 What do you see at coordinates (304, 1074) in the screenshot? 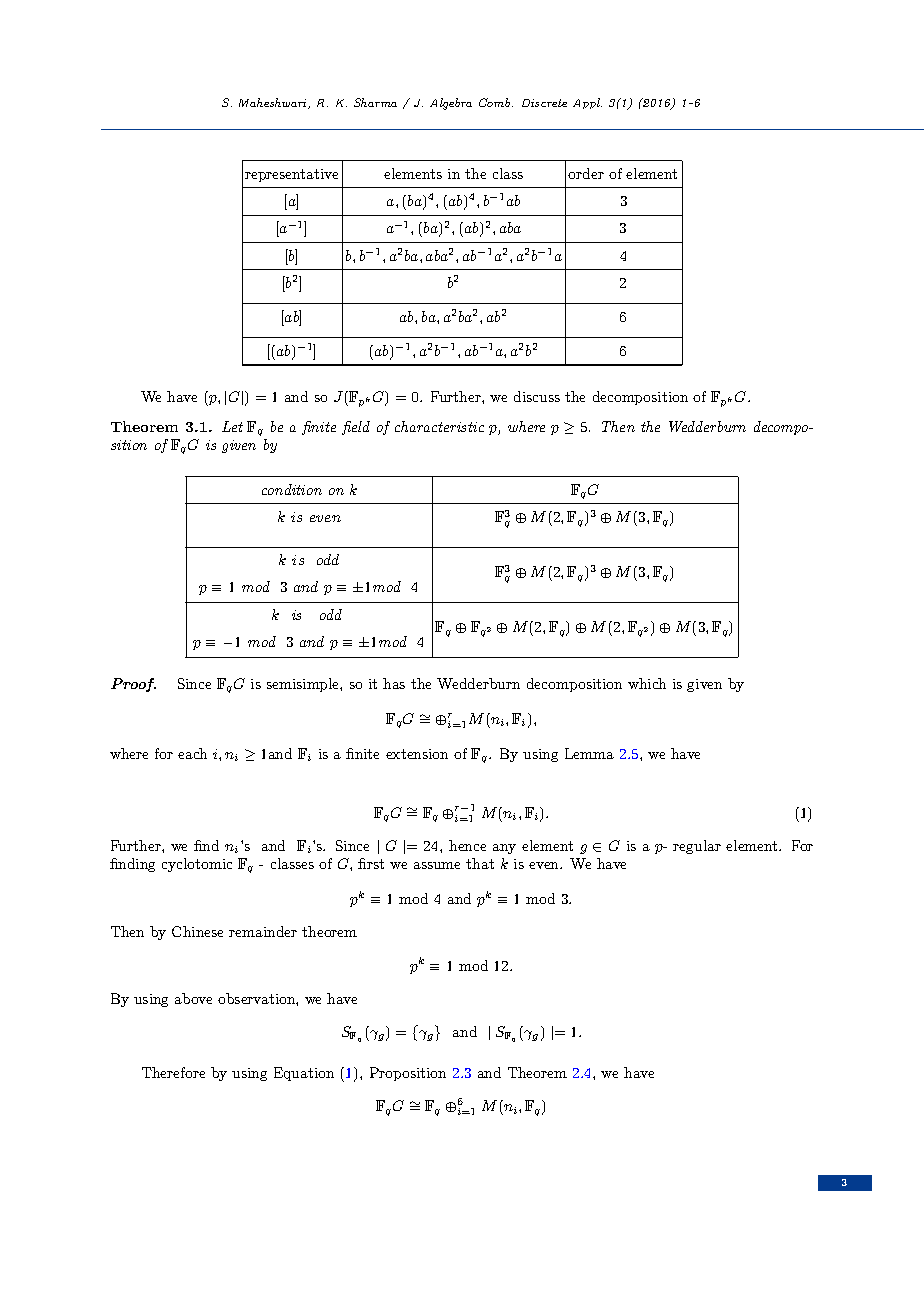
I see `Equation` at bounding box center [304, 1074].
